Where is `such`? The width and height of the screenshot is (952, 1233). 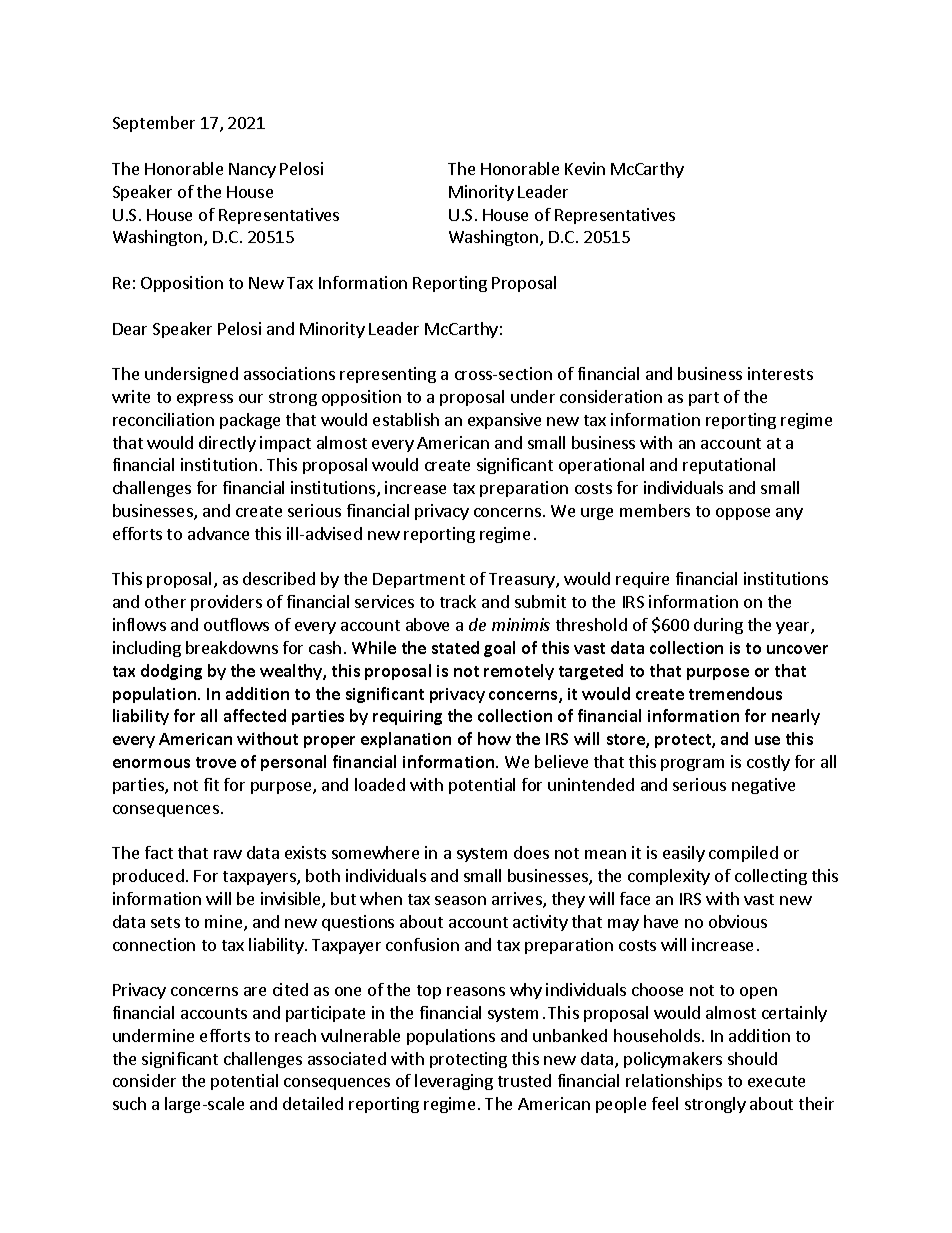
such is located at coordinates (129, 1103).
